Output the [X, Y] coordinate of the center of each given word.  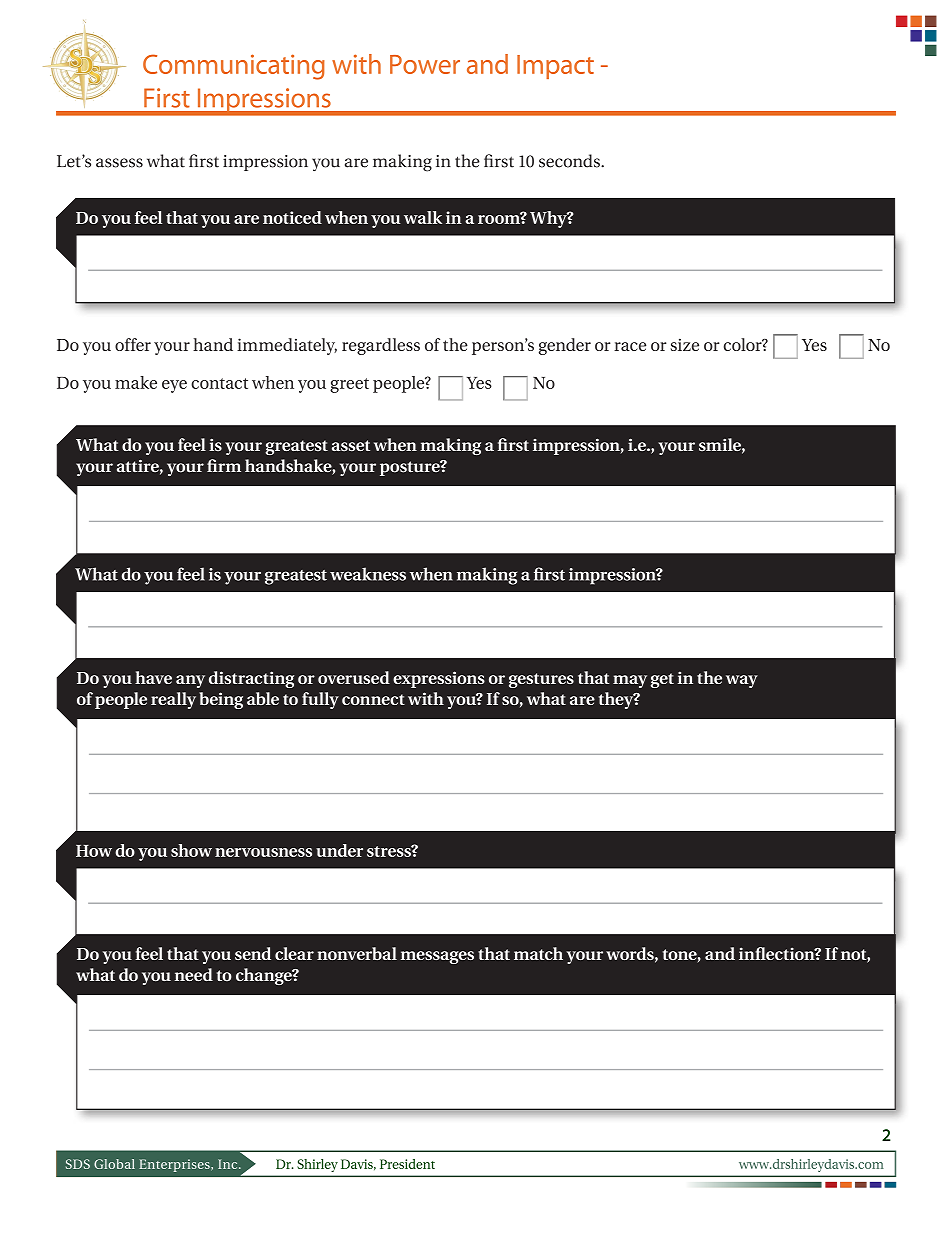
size [684, 344]
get [662, 680]
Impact [555, 67]
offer [133, 344]
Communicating [234, 67]
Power [425, 64]
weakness [368, 574]
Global [114, 1164]
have [153, 677]
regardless [381, 346]
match [538, 953]
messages [437, 957]
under [339, 850]
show [191, 850]
